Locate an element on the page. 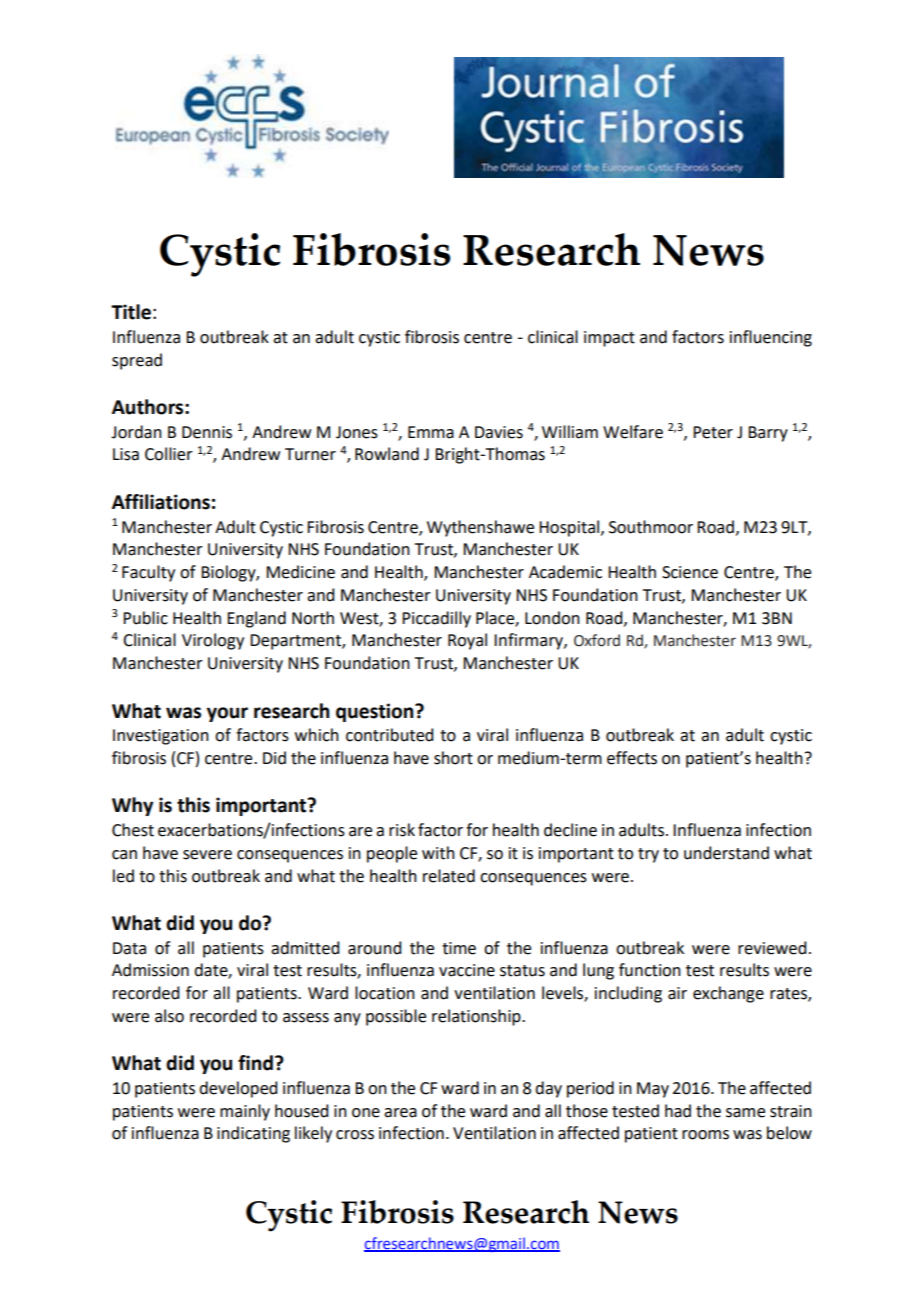 This document has height=1308, width=924. influencing is located at coordinates (771, 338).
